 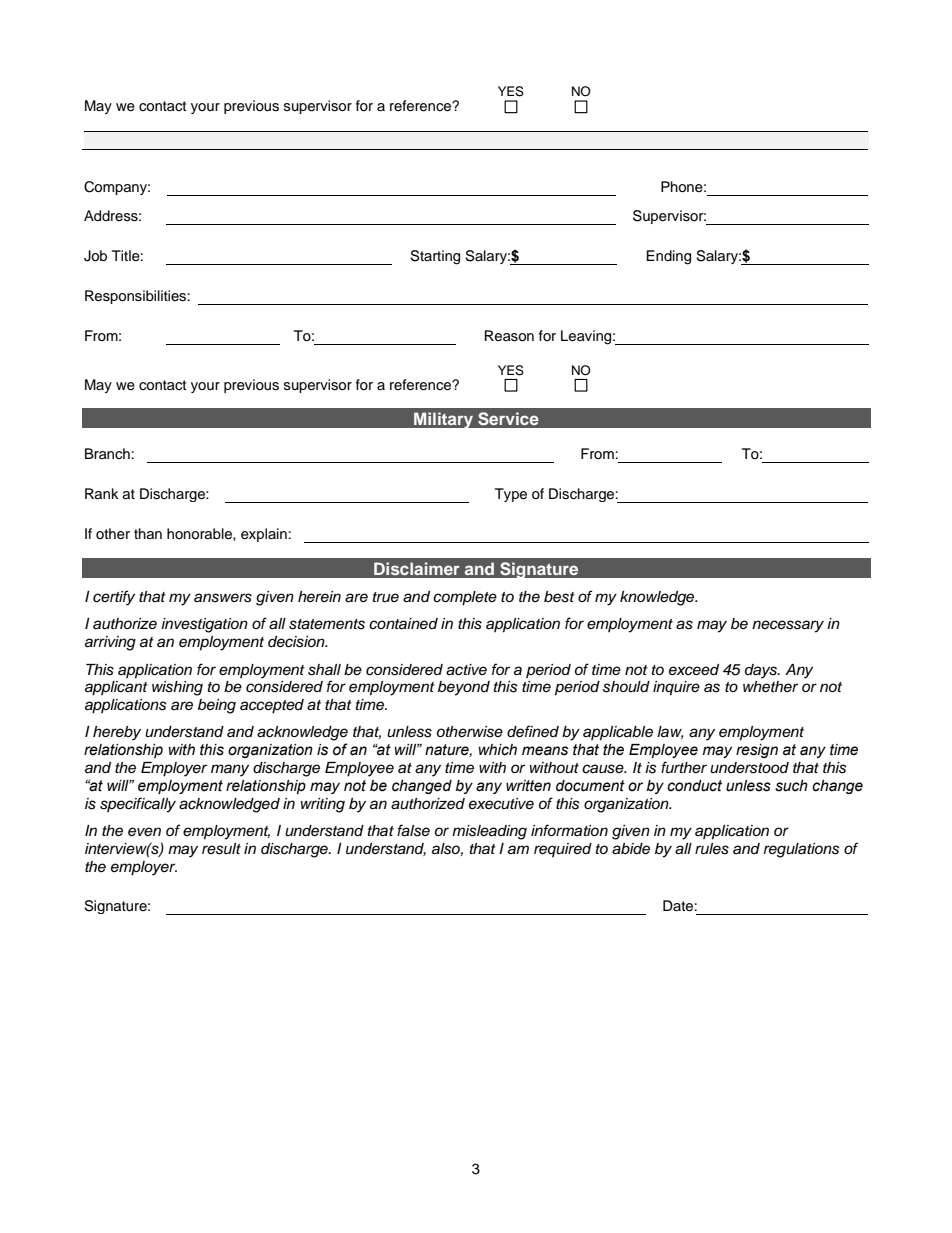 I want to click on even, so click(x=144, y=832).
